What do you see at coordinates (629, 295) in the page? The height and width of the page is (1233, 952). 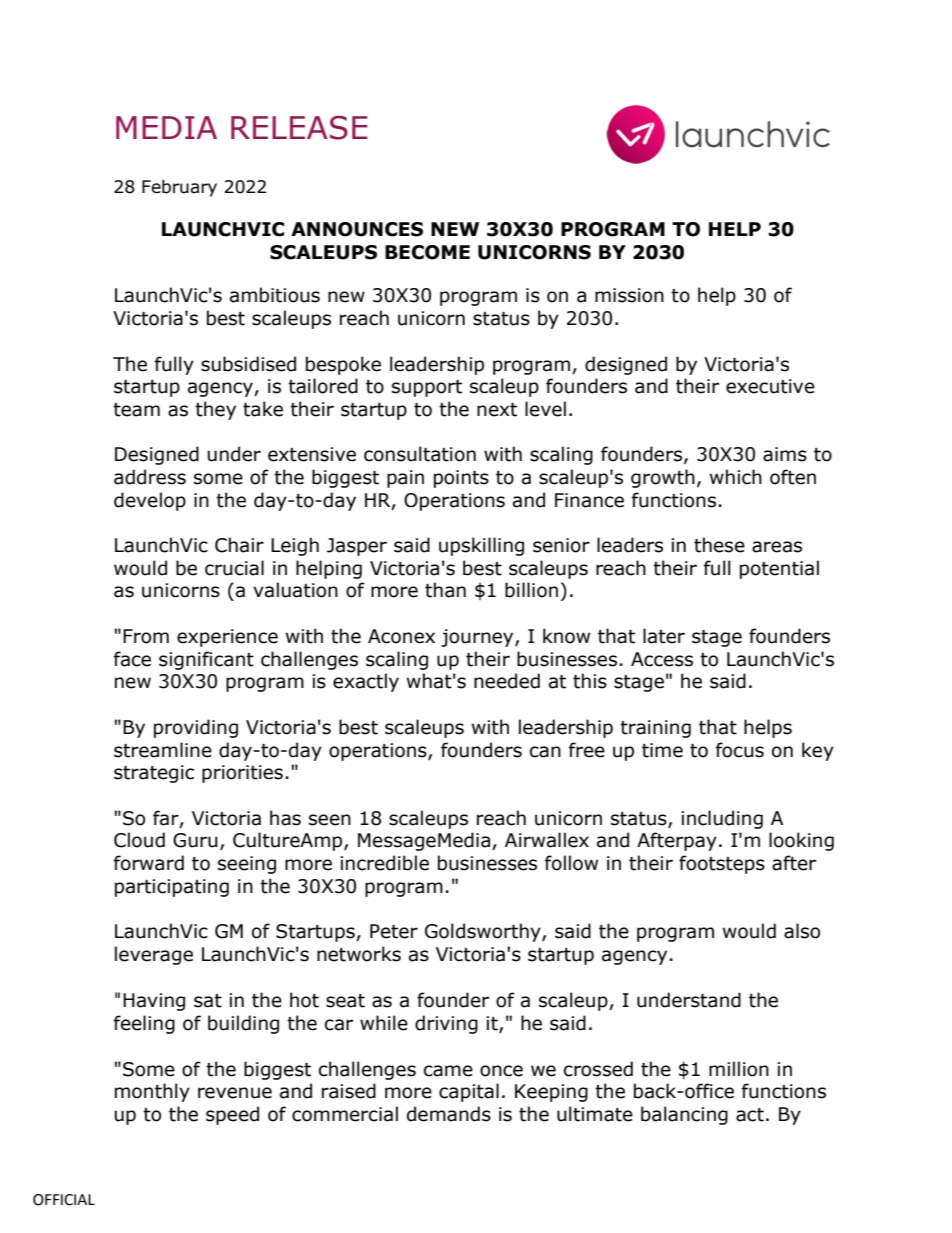 I see `mission` at bounding box center [629, 295].
